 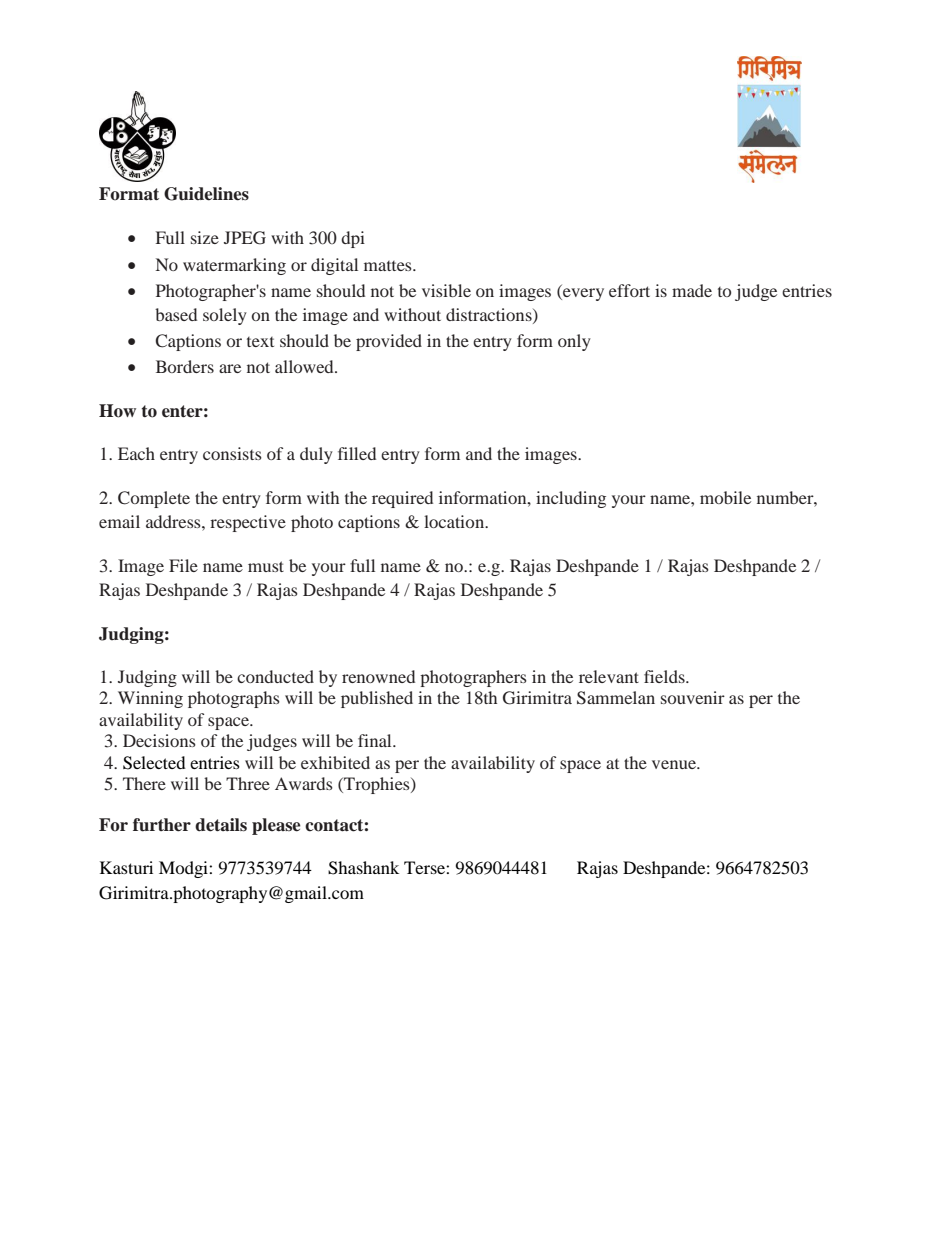 What do you see at coordinates (357, 453) in the screenshot?
I see `filled` at bounding box center [357, 453].
